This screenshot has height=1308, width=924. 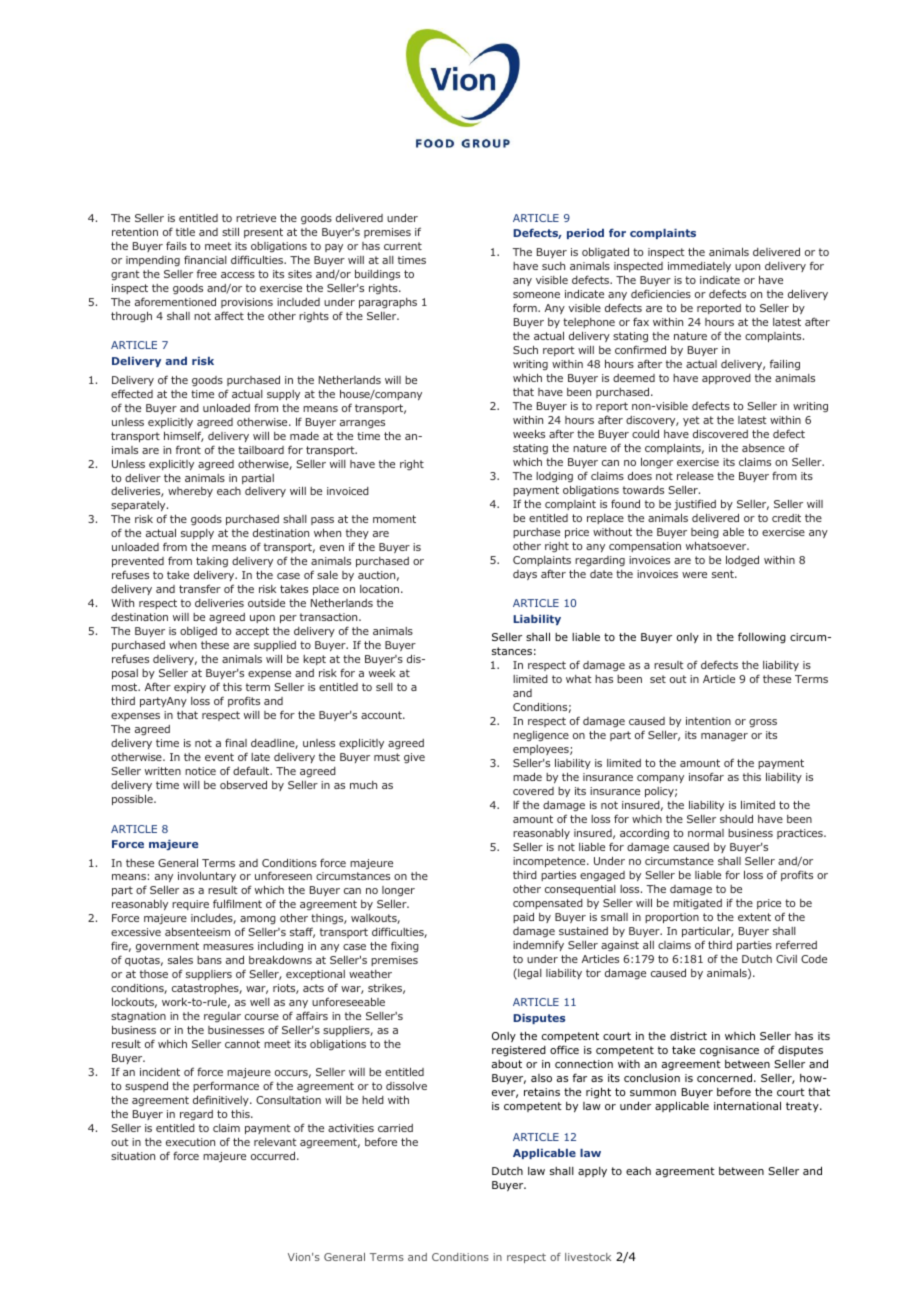 What do you see at coordinates (754, 917) in the screenshot?
I see `extent` at bounding box center [754, 917].
